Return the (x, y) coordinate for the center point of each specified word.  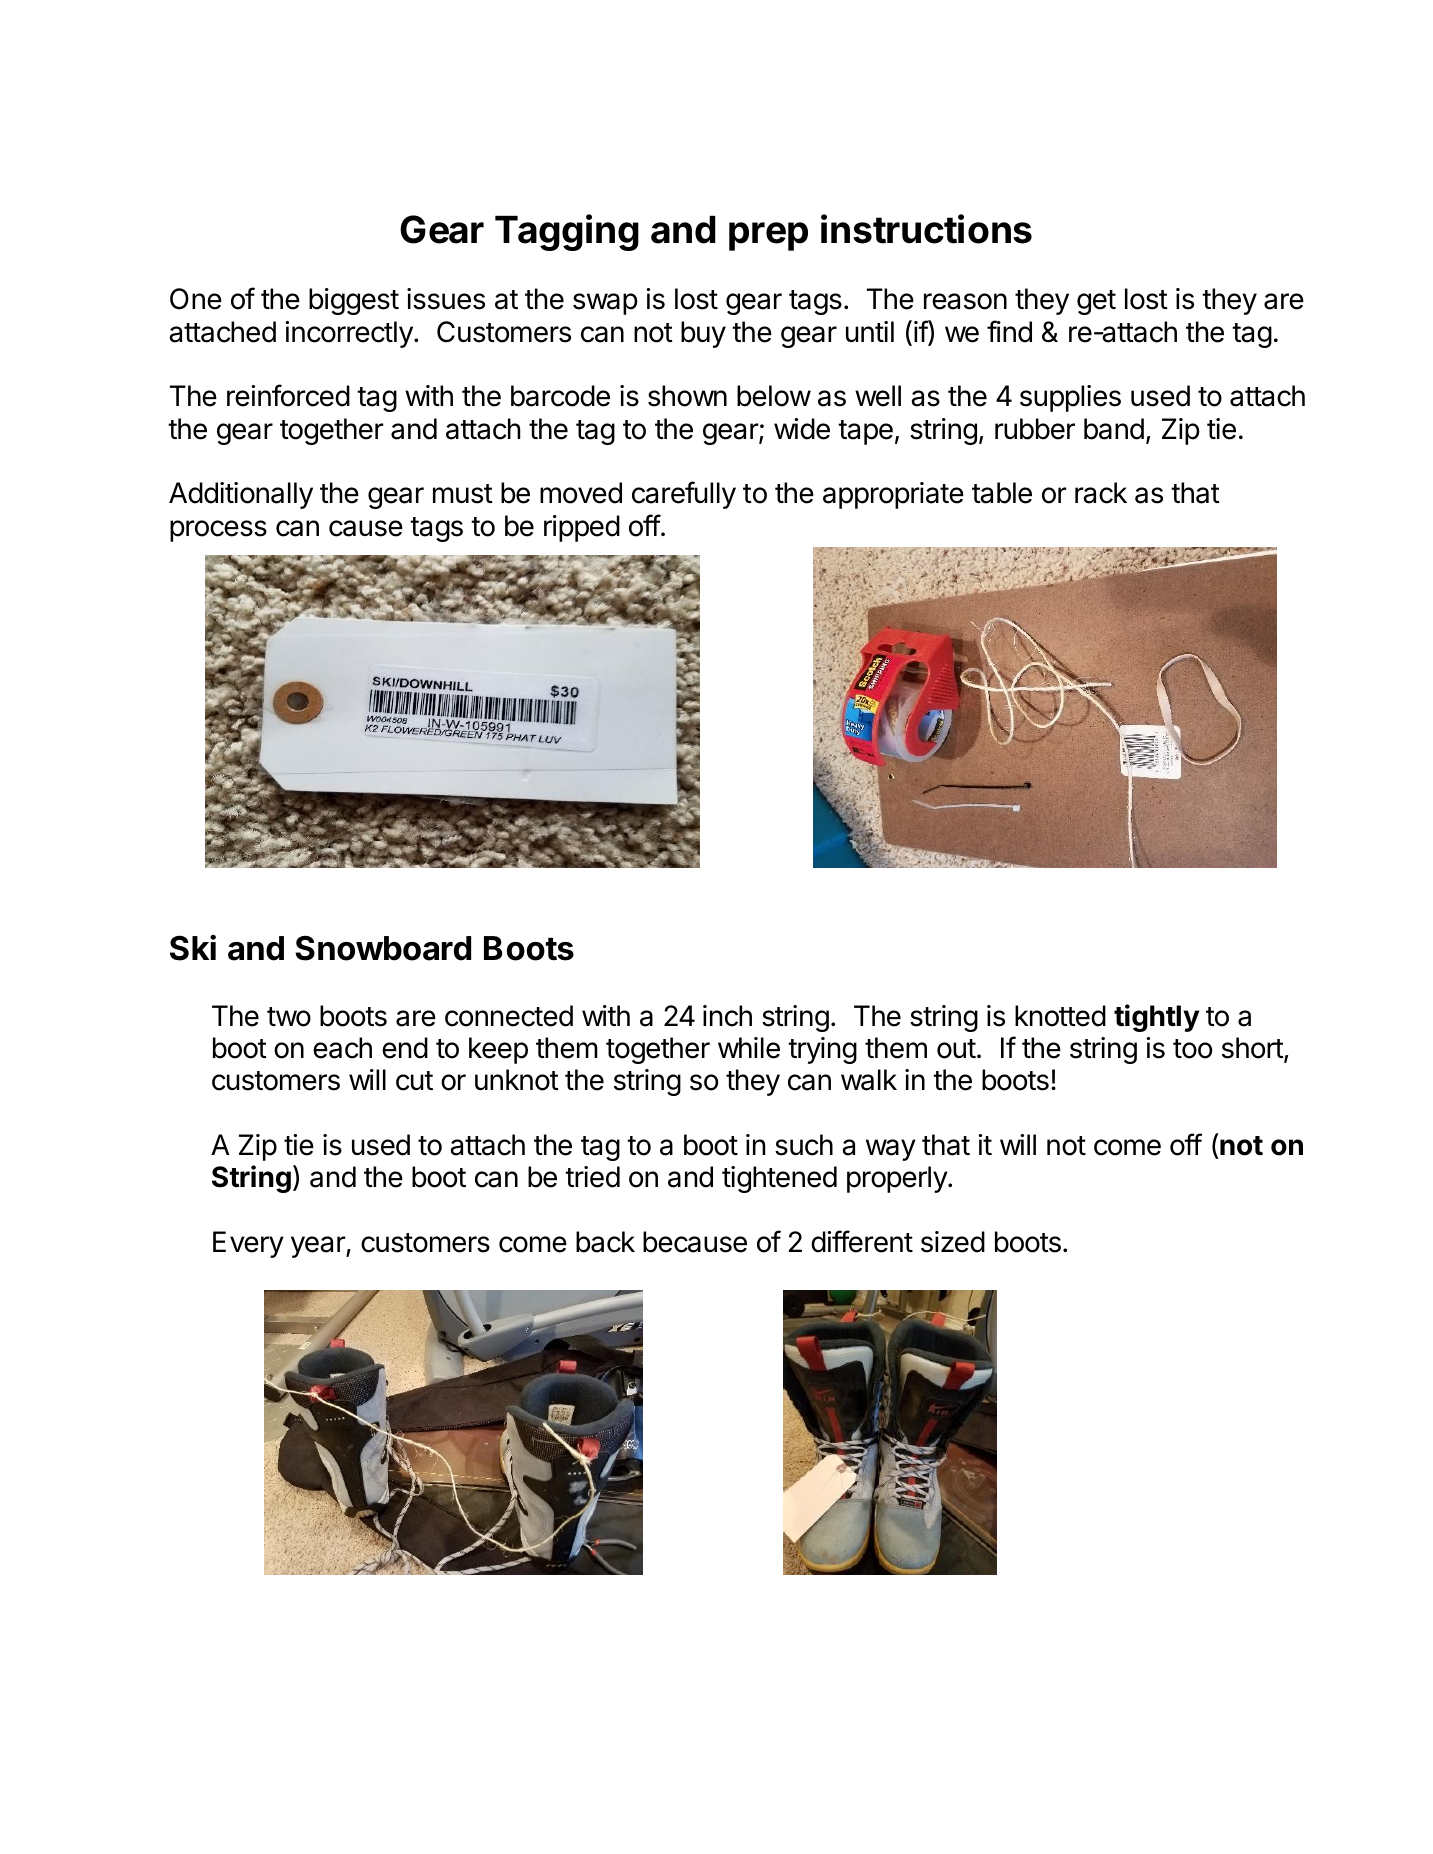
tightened (779, 1179)
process (218, 531)
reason (965, 301)
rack (1101, 493)
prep (768, 236)
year (319, 1247)
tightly (1156, 1018)
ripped (582, 528)
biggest (354, 301)
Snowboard (383, 948)
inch (727, 1016)
